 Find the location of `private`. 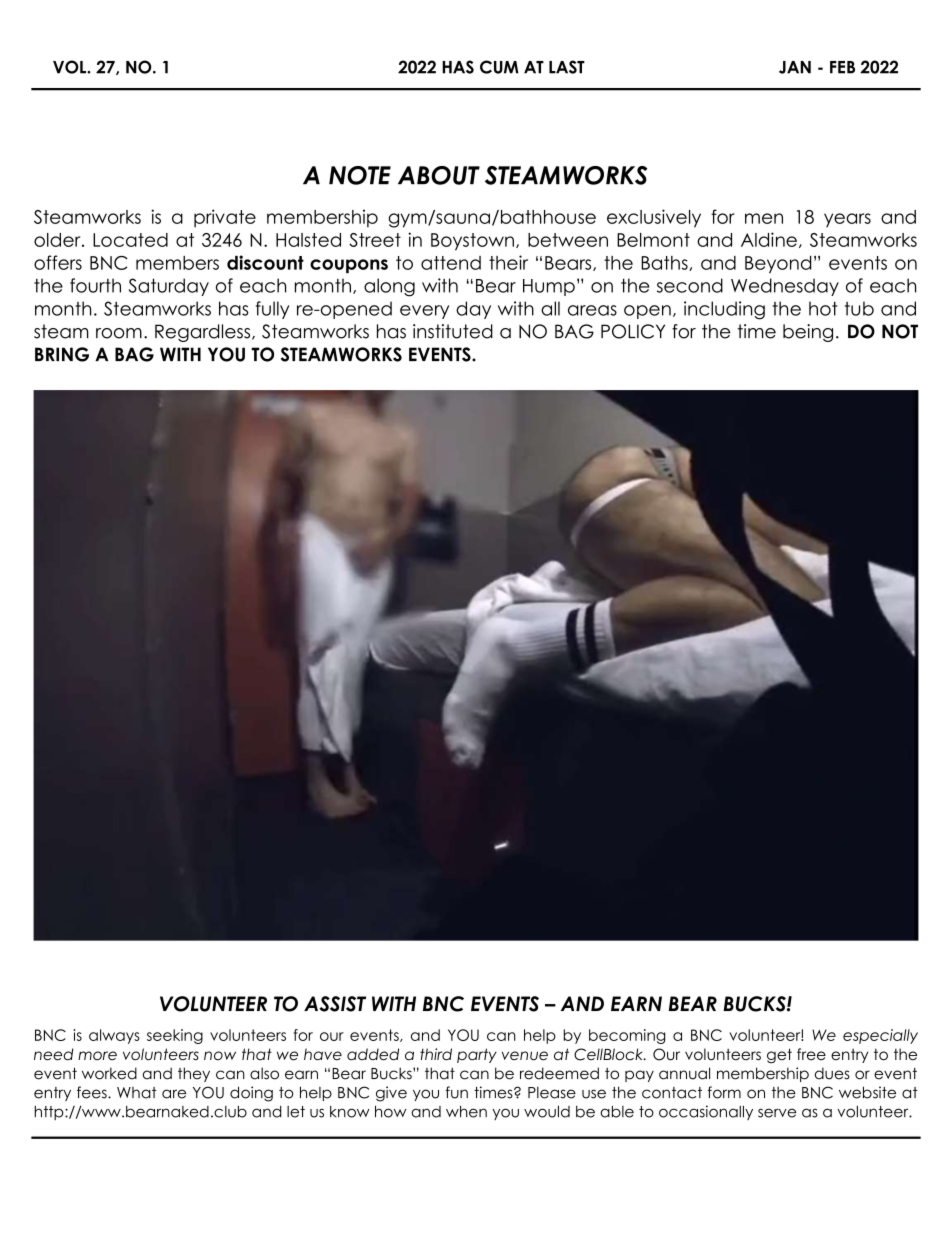

private is located at coordinates (225, 218).
